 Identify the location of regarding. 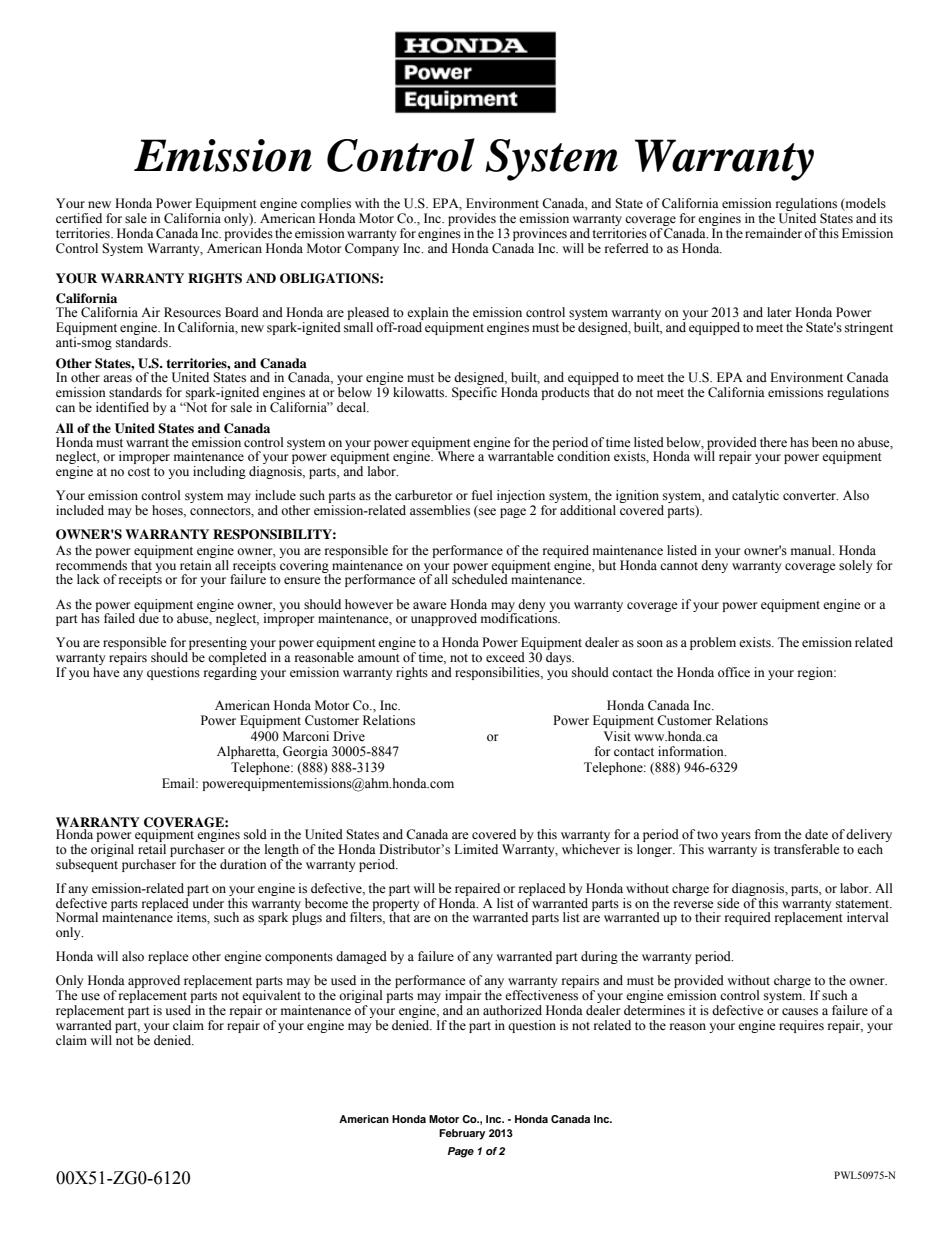
(230, 673).
